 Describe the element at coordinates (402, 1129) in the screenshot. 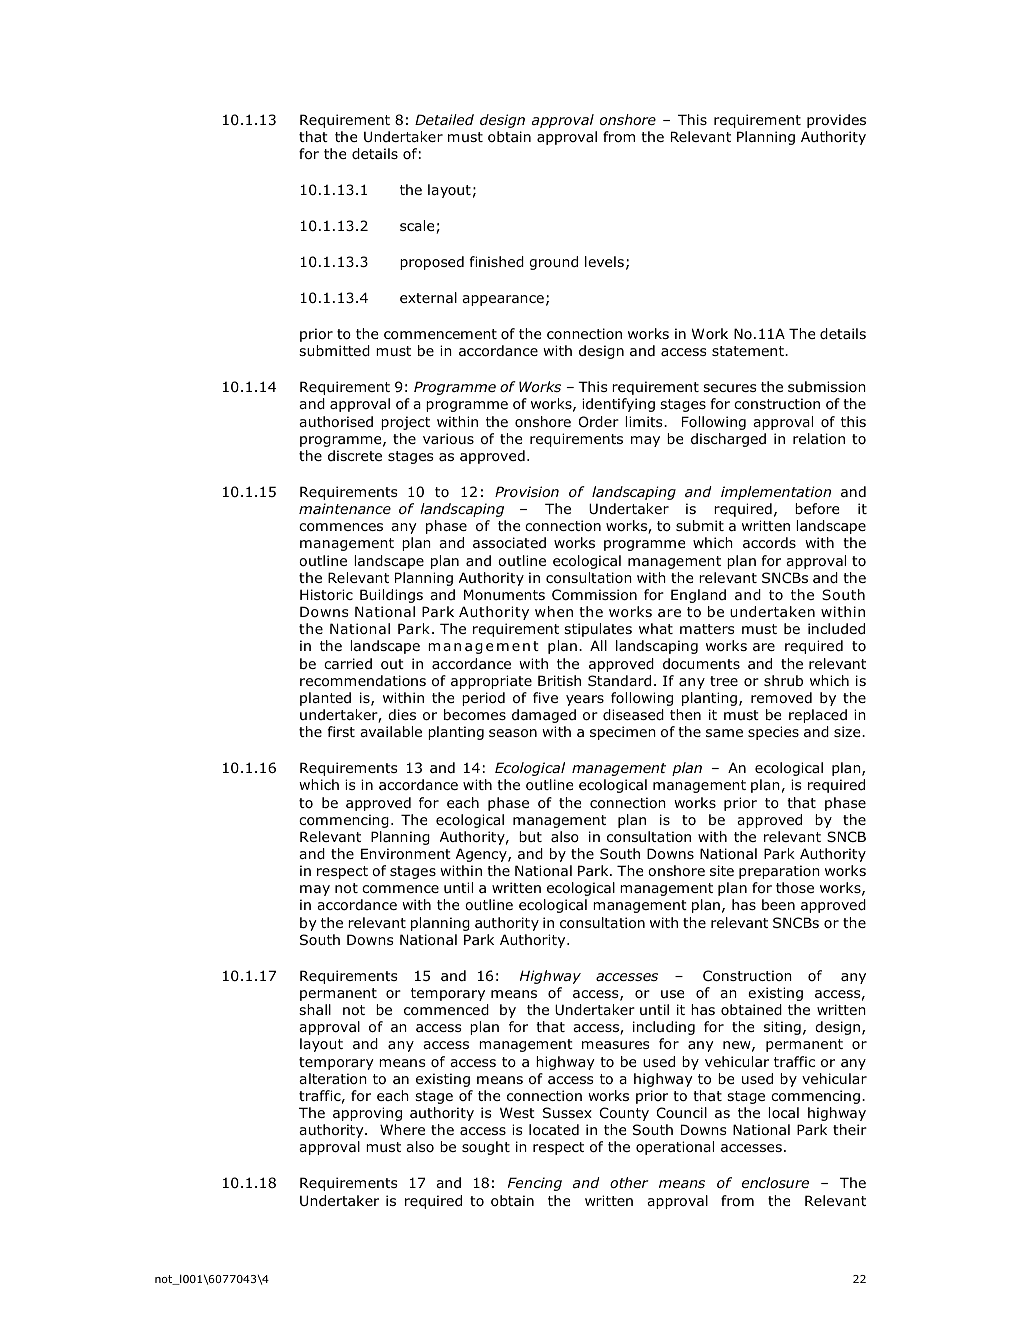

I see `Where` at that location.
